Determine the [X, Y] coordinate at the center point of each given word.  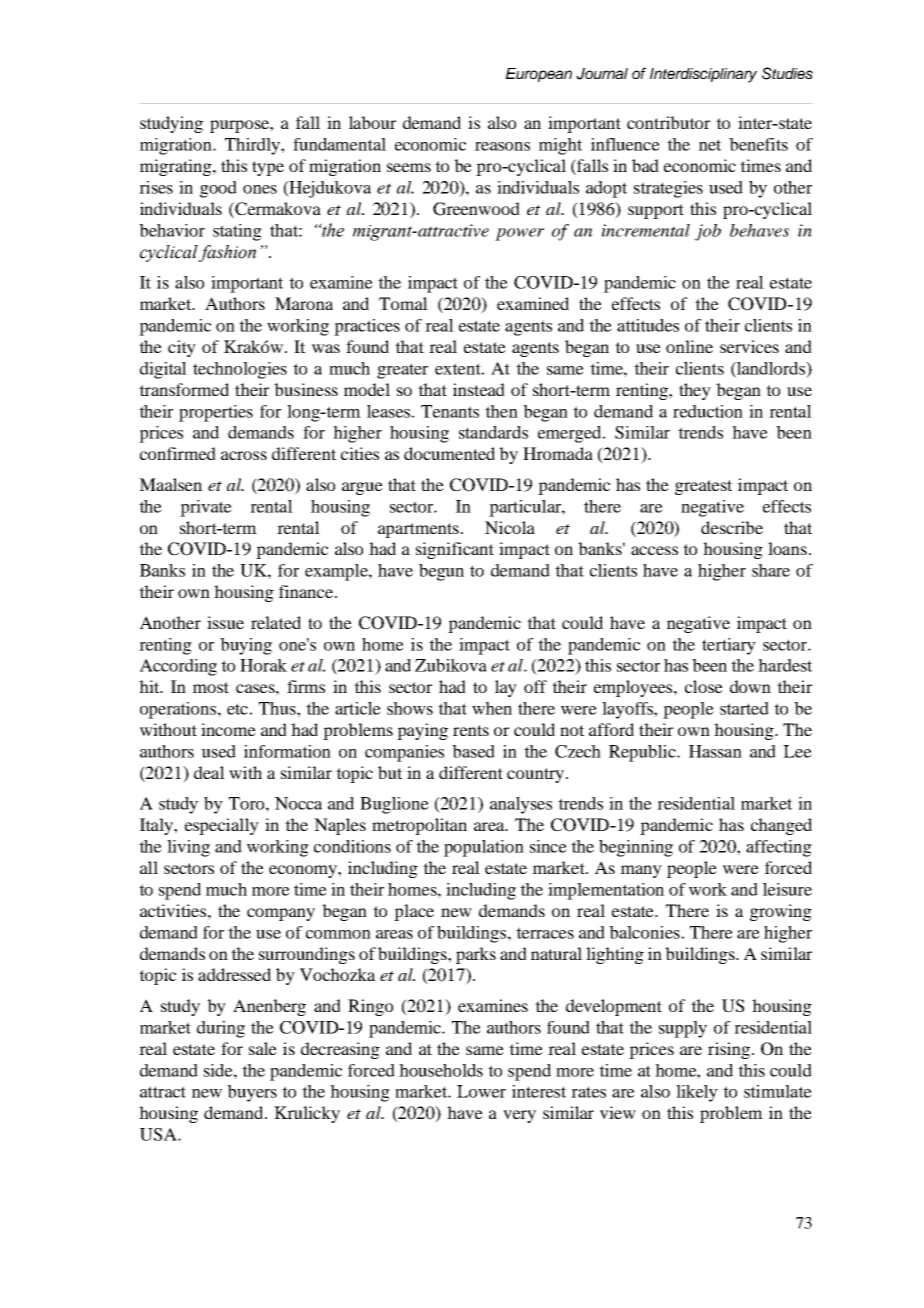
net [710, 145]
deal [209, 772]
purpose [240, 126]
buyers [252, 1093]
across [244, 455]
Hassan [715, 751]
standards [493, 432]
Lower [481, 1091]
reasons [502, 146]
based [473, 751]
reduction [708, 411]
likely [697, 1093]
